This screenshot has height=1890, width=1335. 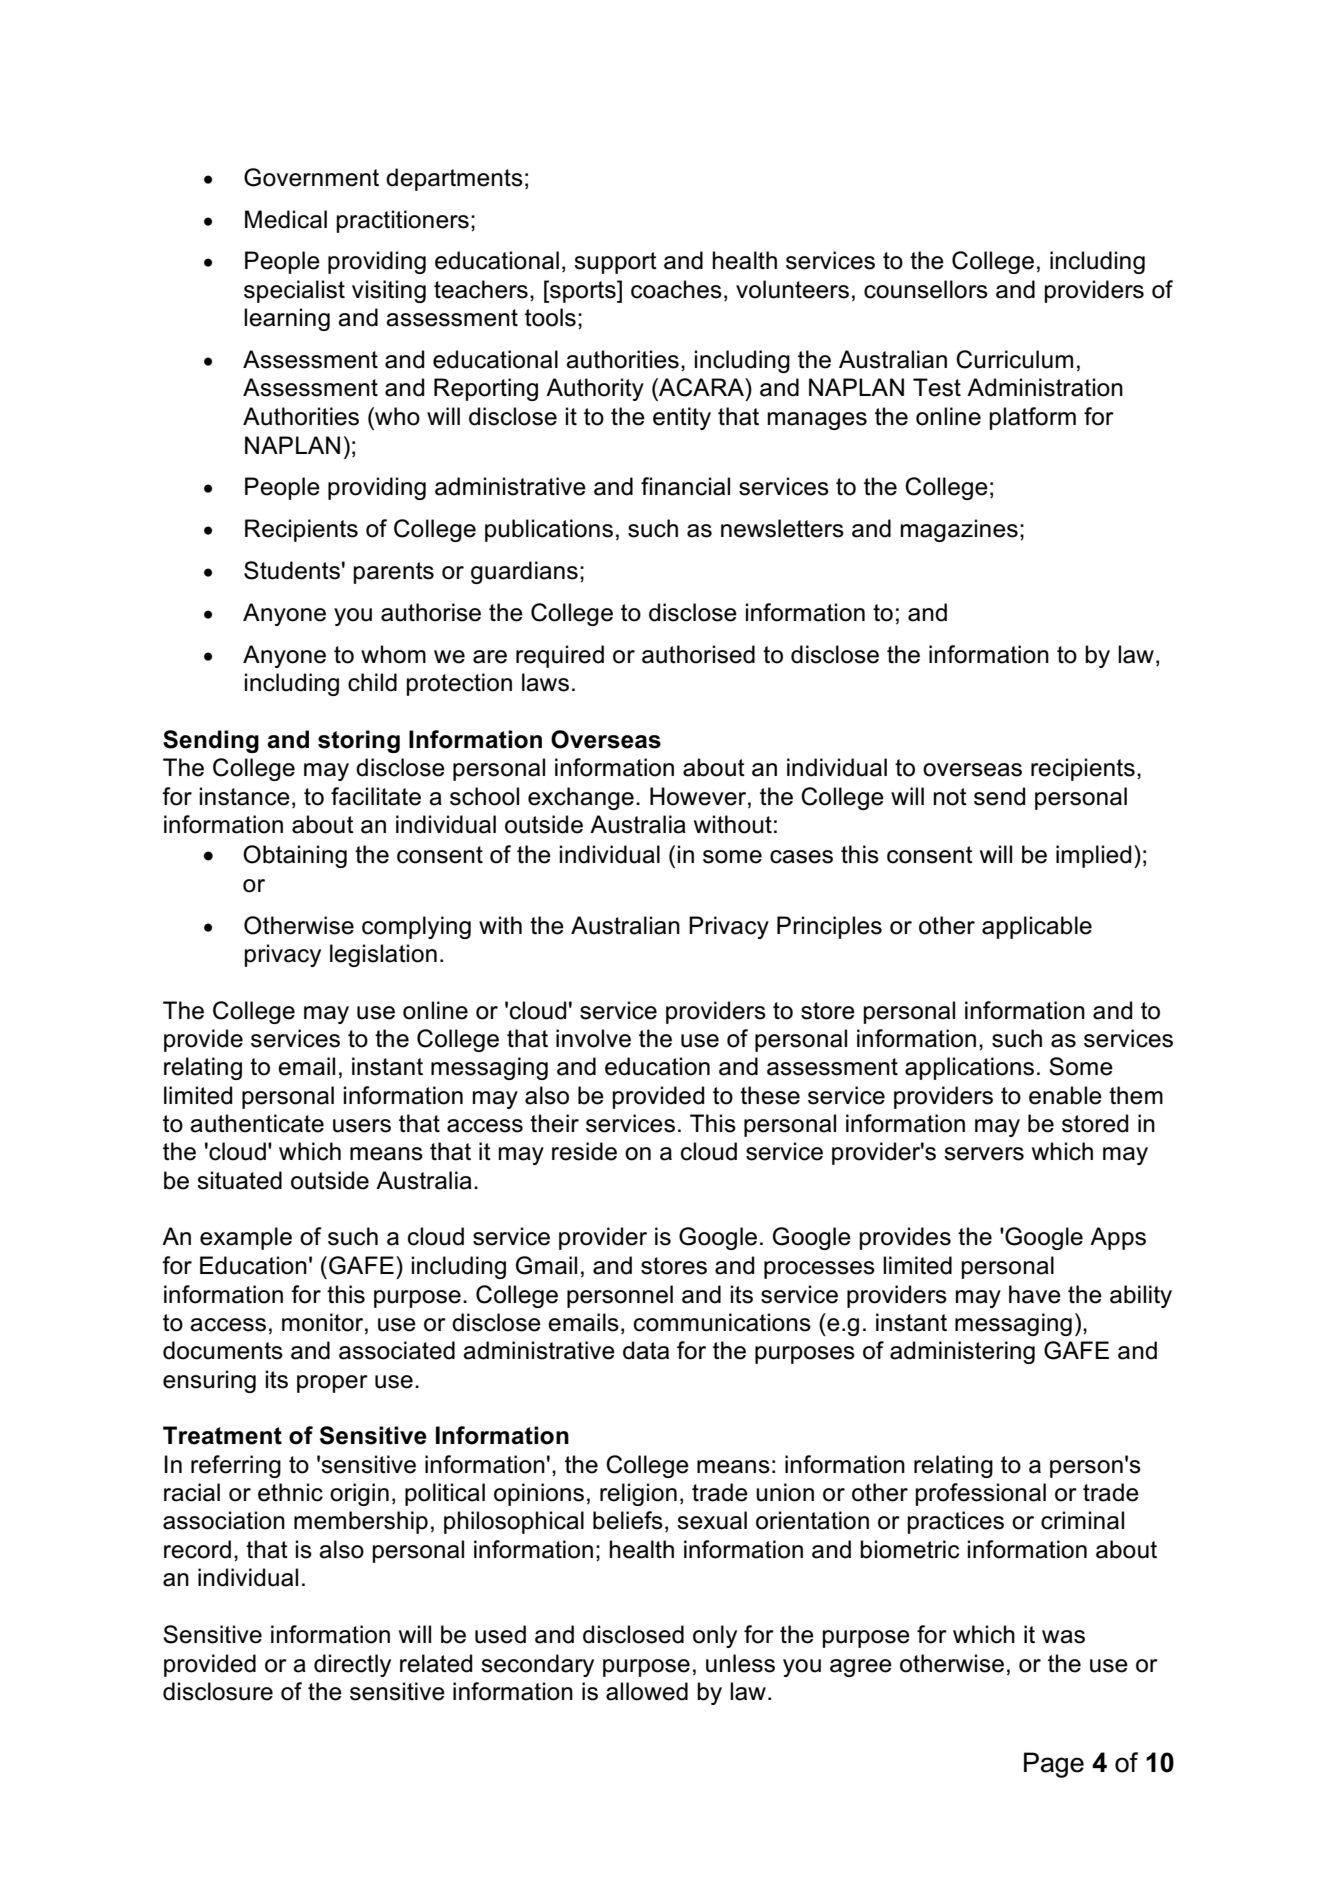 What do you see at coordinates (352, 1665) in the screenshot?
I see `directly` at bounding box center [352, 1665].
